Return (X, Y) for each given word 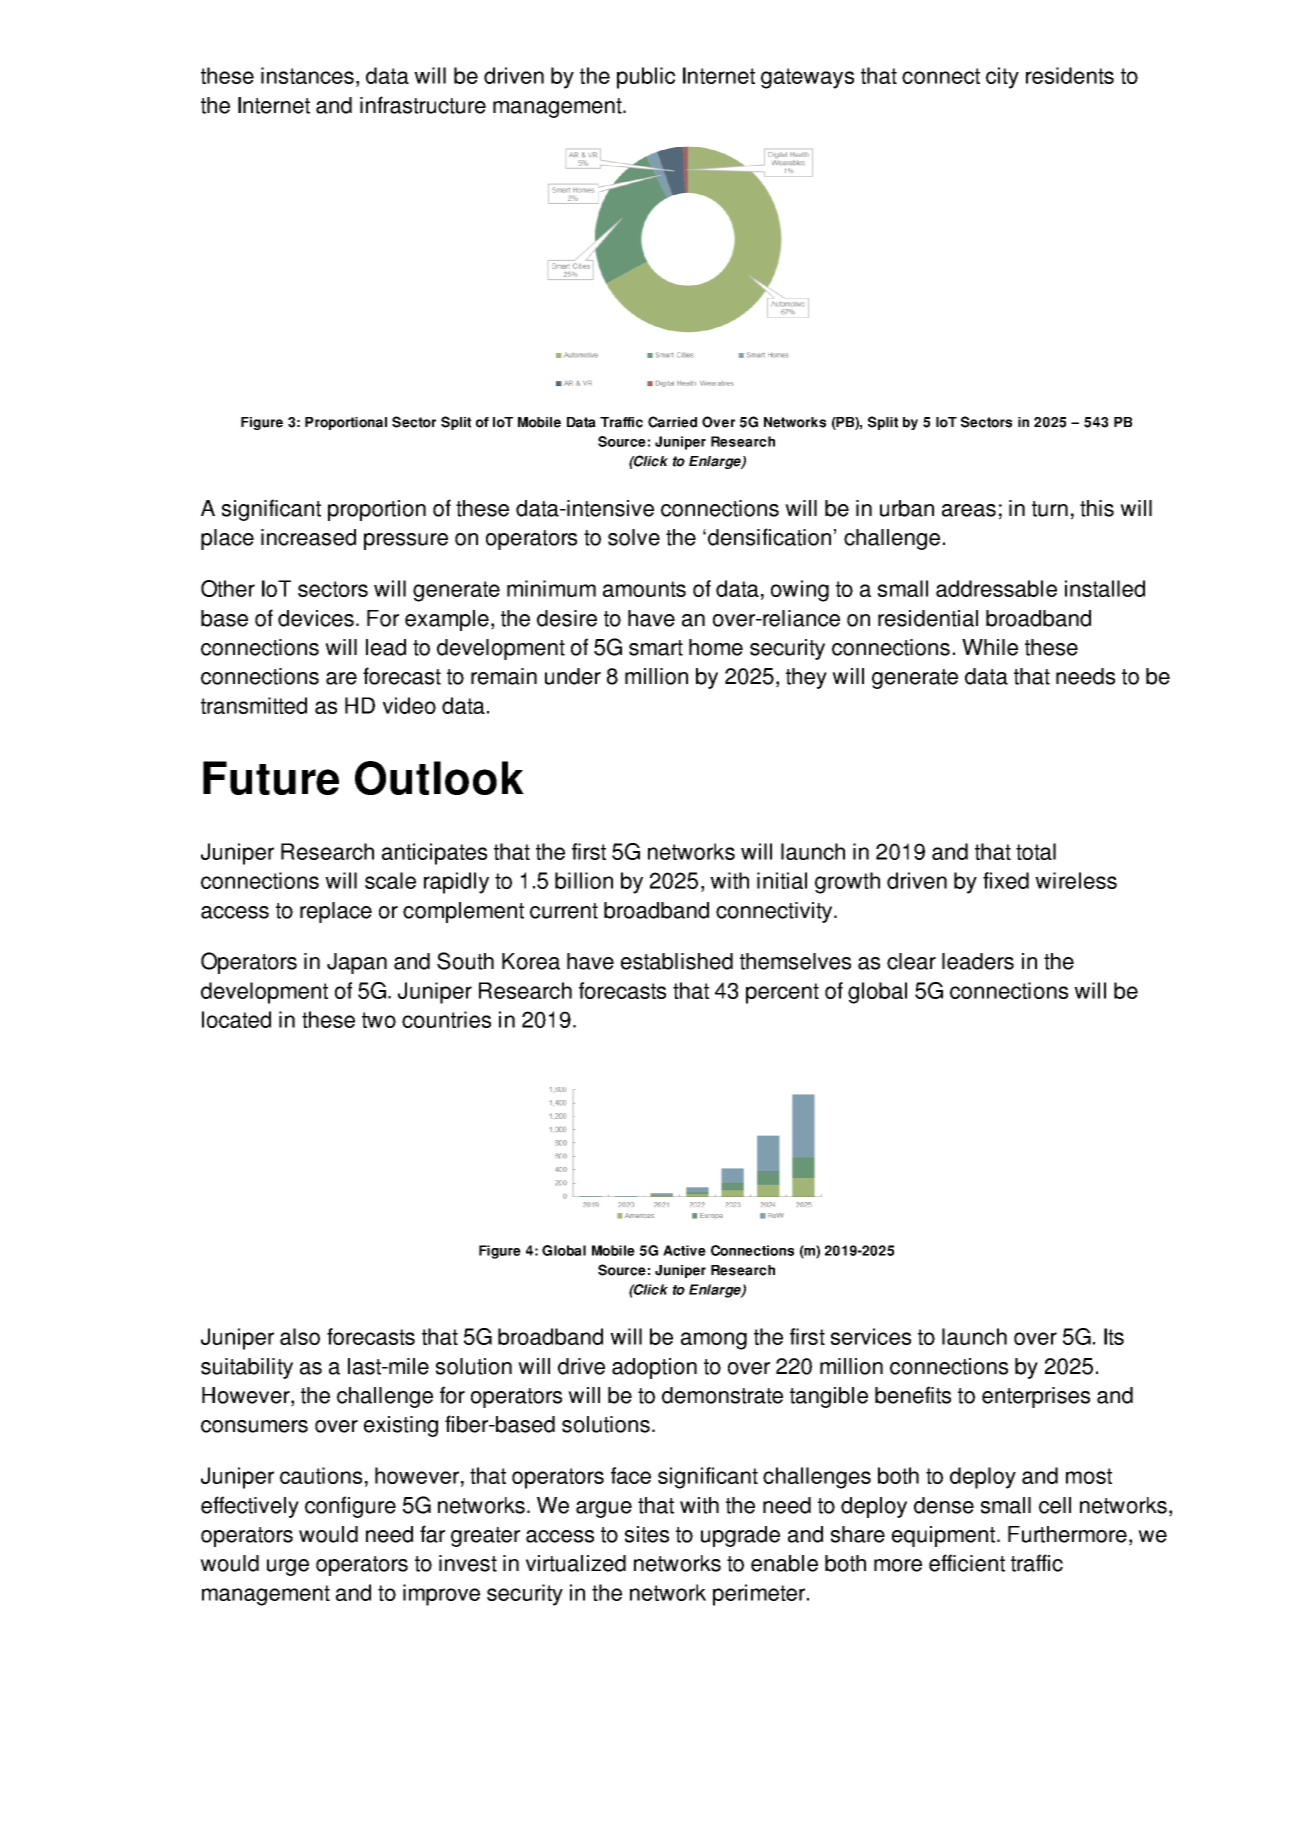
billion (584, 880)
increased (308, 537)
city (1002, 78)
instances (307, 75)
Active (684, 1250)
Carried (672, 422)
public (646, 78)
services (871, 1336)
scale (390, 880)
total (1036, 851)
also (300, 1336)
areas (969, 510)
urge (288, 1567)
